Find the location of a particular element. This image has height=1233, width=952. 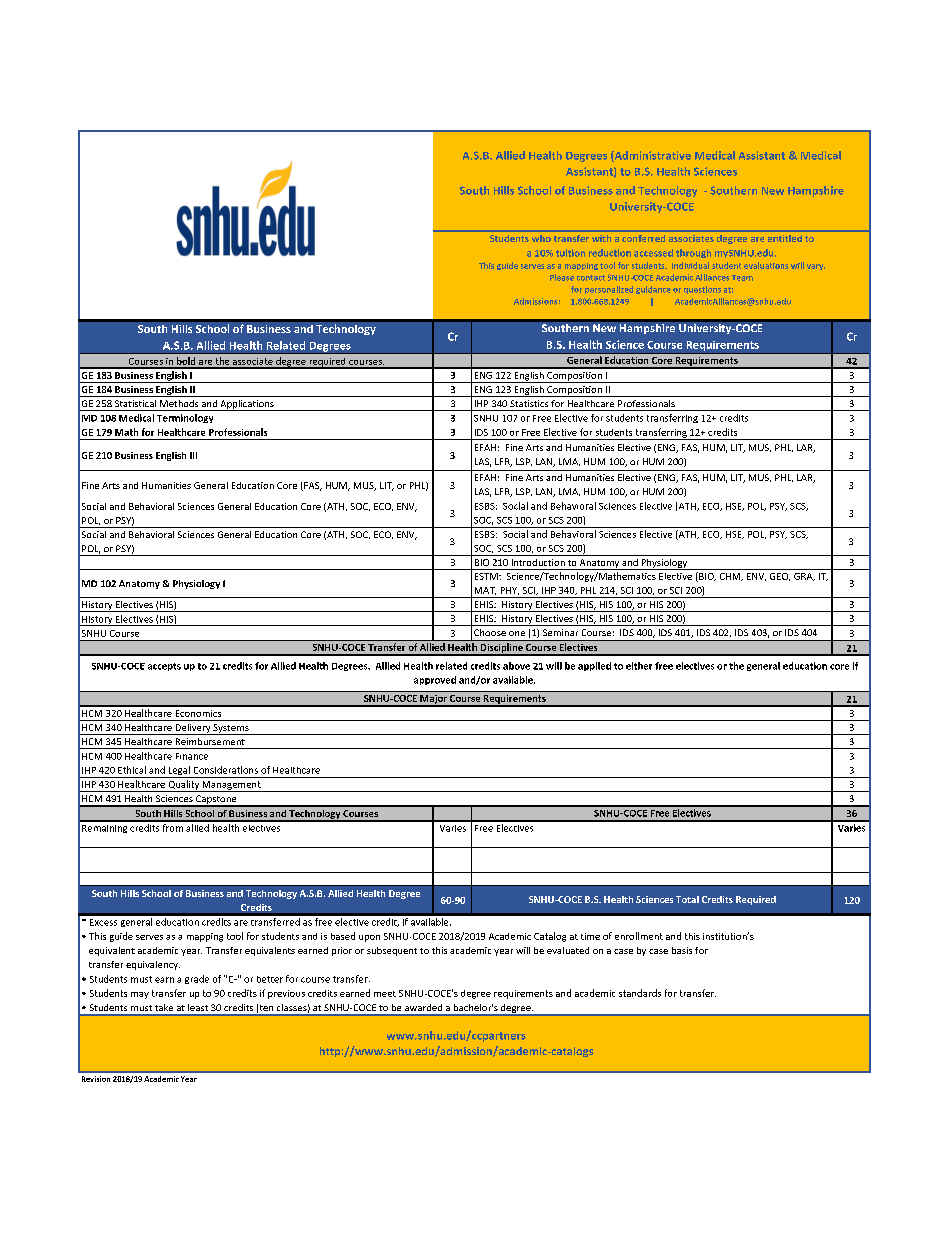

Applications is located at coordinates (247, 405).
